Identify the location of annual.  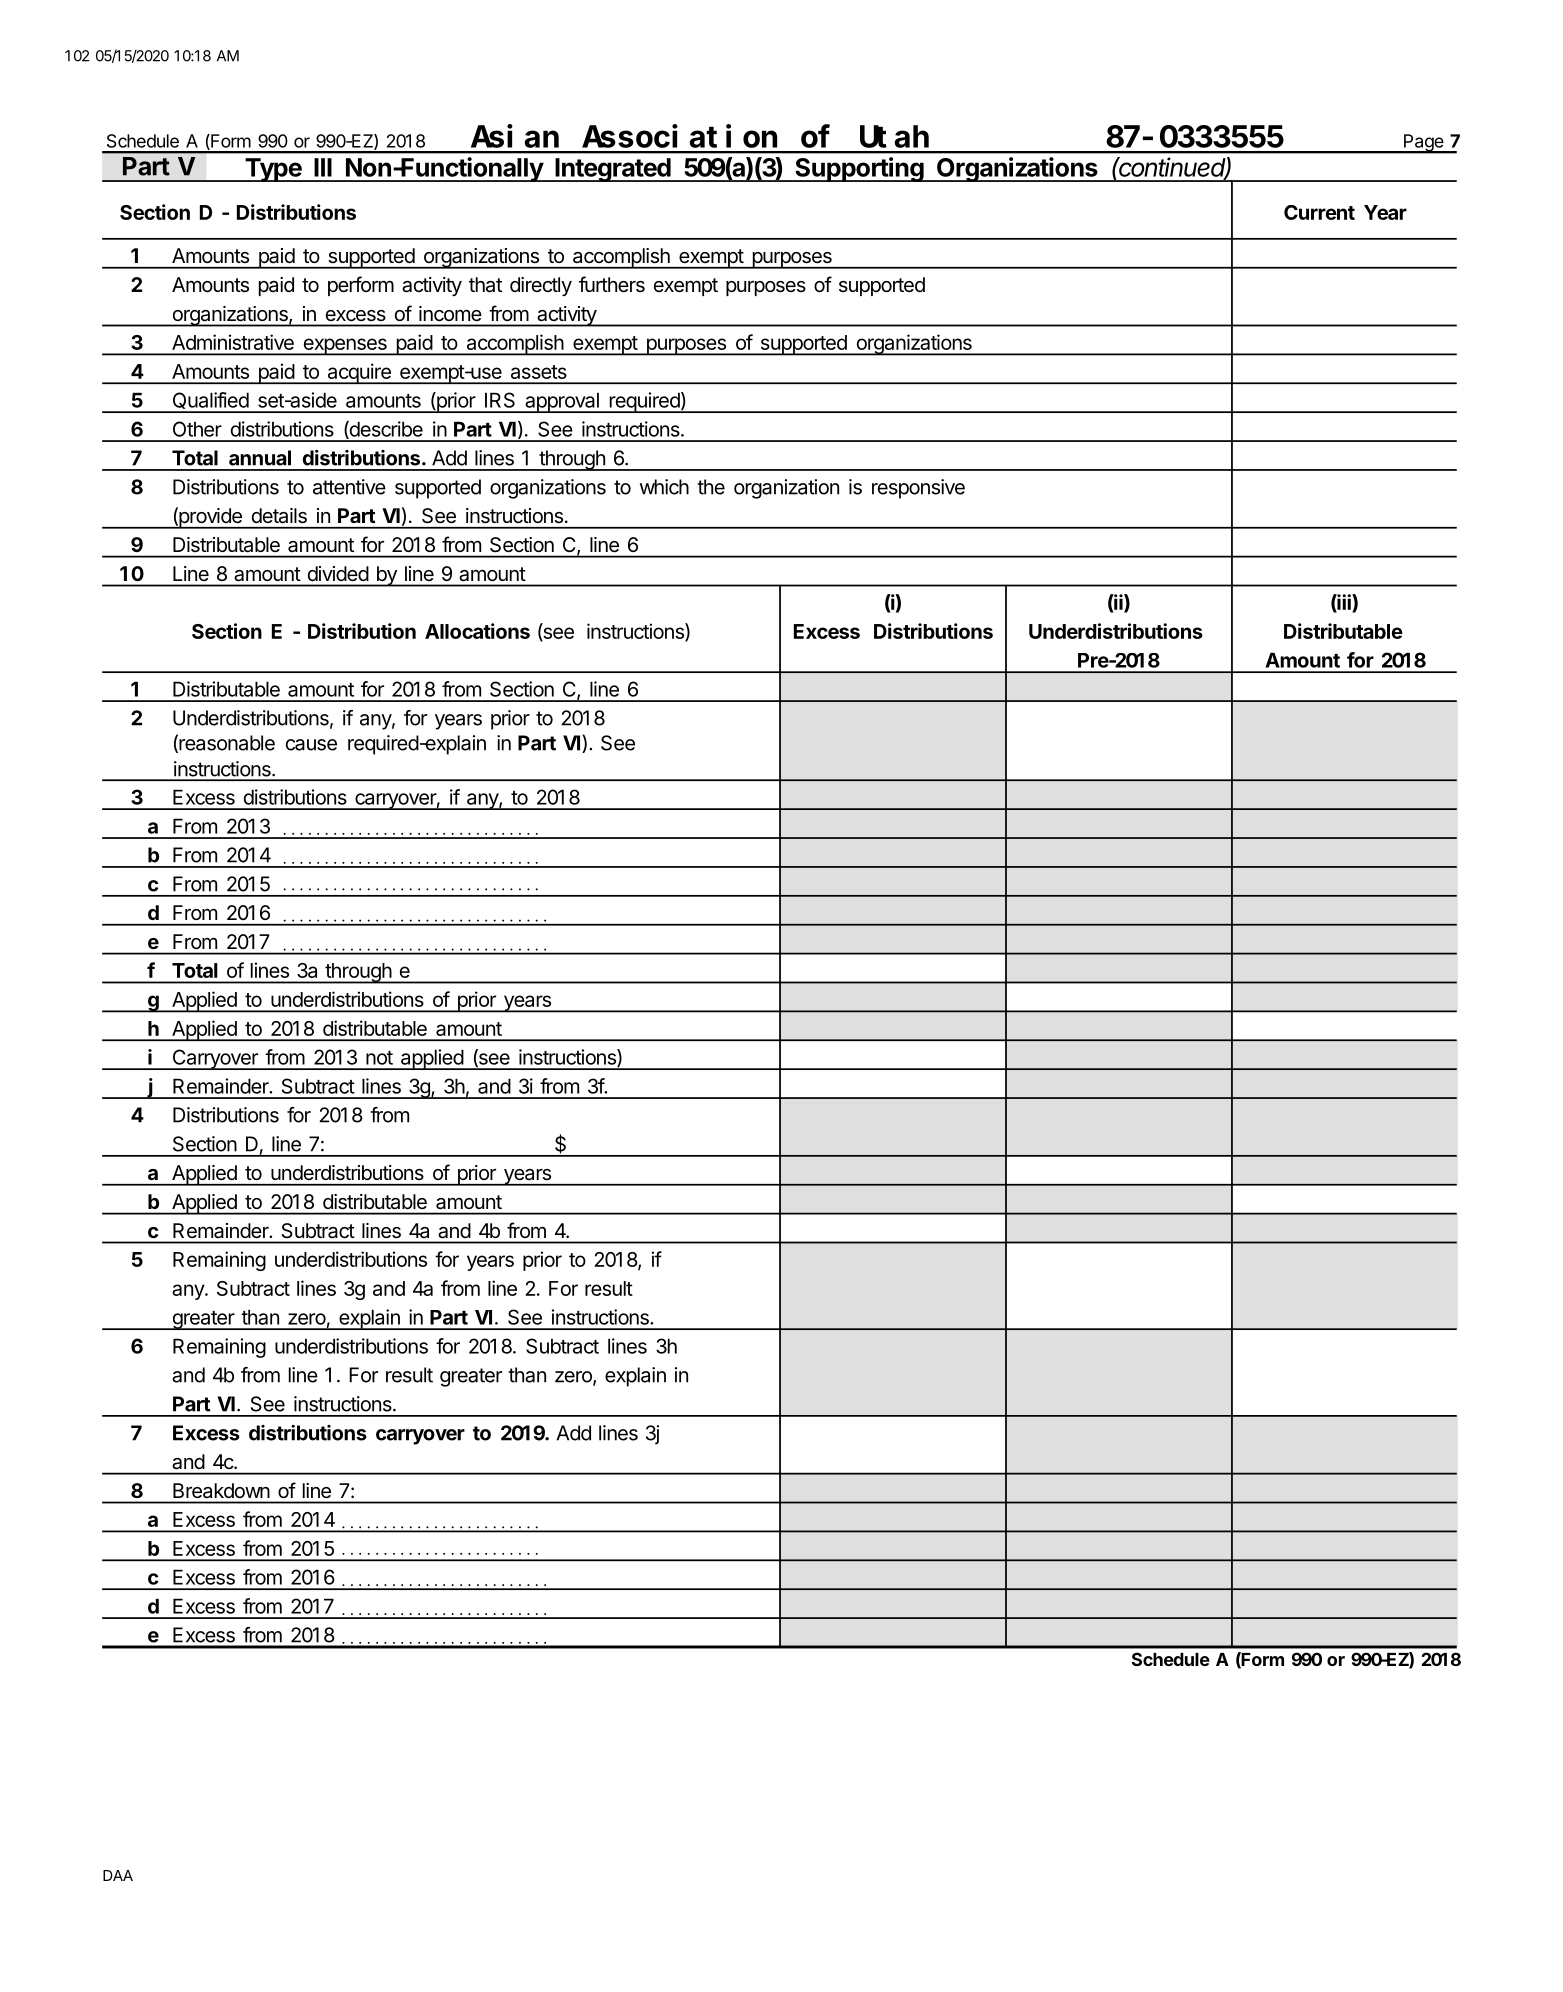
(260, 458).
